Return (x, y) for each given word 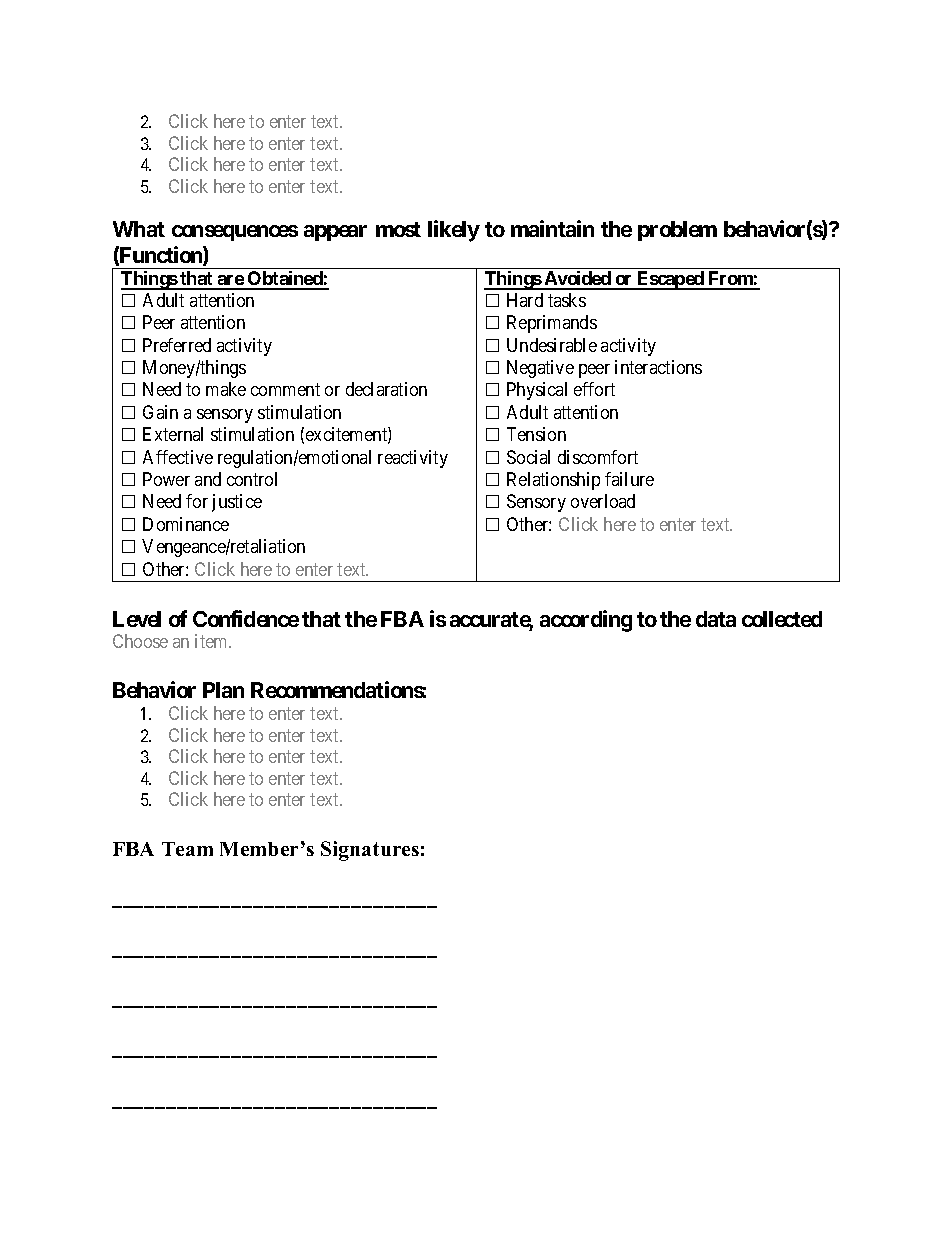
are (230, 282)
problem (677, 231)
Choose (140, 641)
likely (454, 231)
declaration (386, 389)
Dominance (186, 524)
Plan (223, 690)
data (716, 619)
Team (187, 849)
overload (603, 501)
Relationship (553, 481)
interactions (658, 367)
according (586, 621)
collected (782, 619)
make (226, 389)
